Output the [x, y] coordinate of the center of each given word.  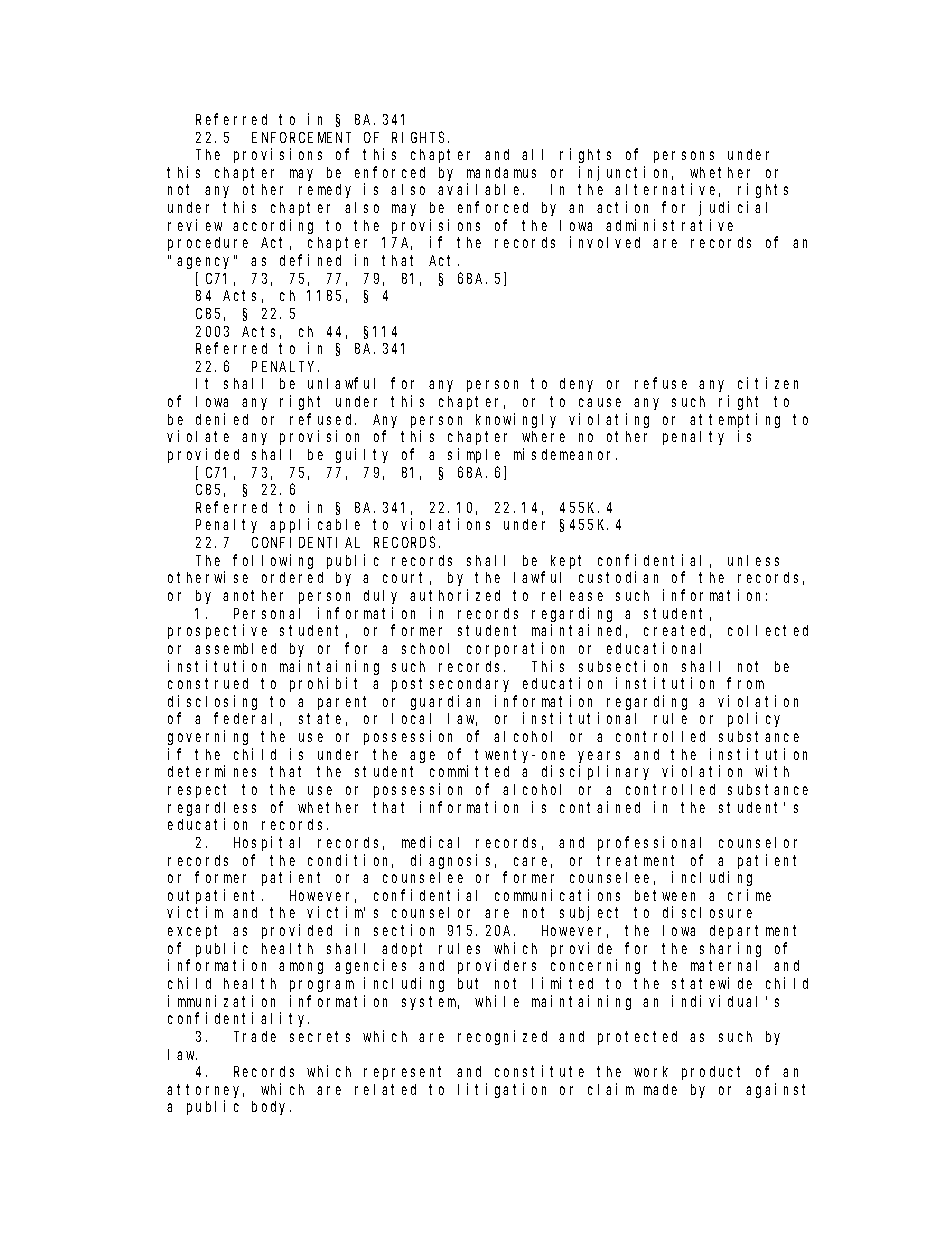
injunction [626, 173]
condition [350, 861]
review [195, 225]
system [430, 1003]
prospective [217, 631]
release [572, 595]
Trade [255, 1036]
